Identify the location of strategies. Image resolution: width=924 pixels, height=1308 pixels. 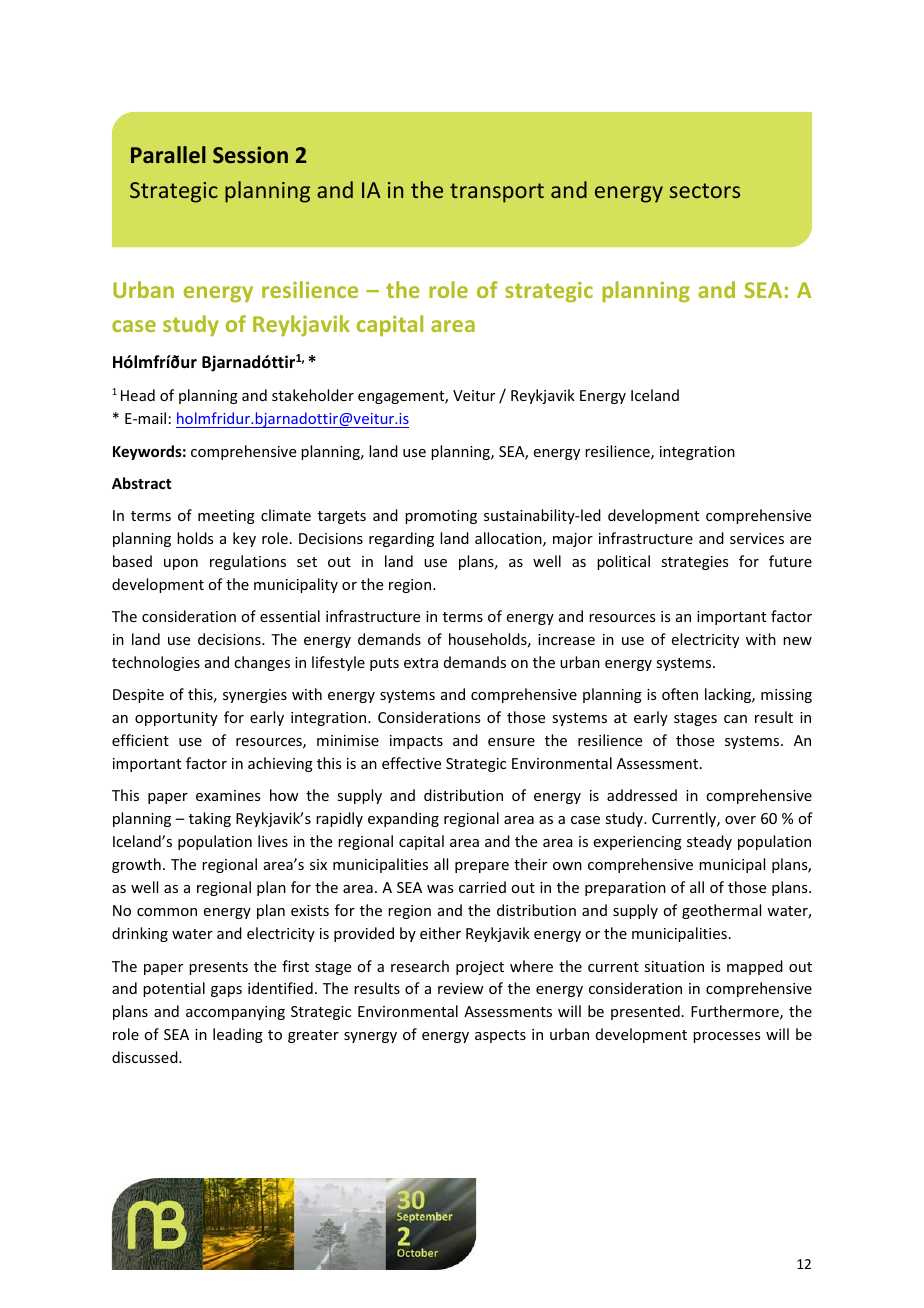
(694, 563).
